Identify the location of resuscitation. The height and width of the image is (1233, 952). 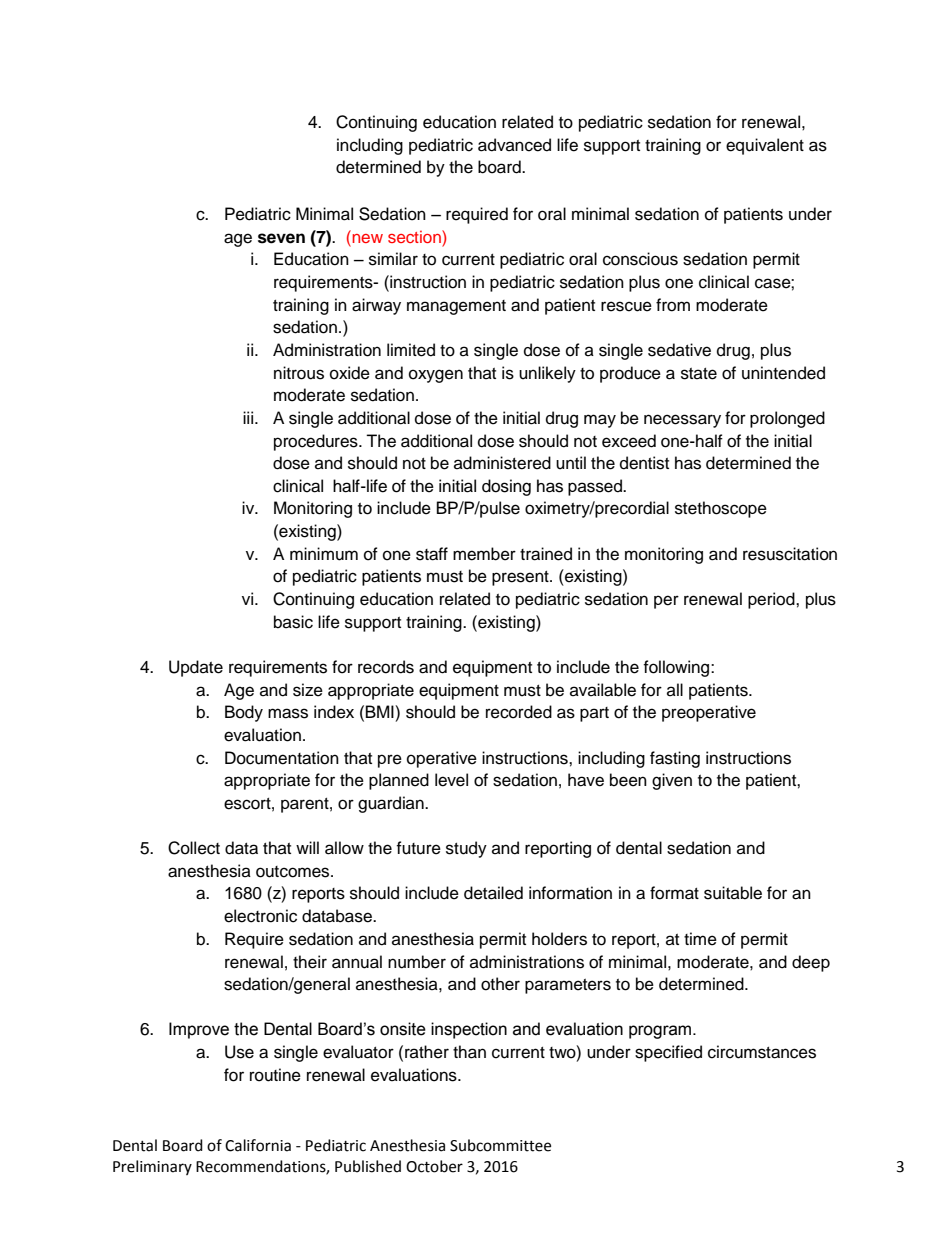
(790, 554).
